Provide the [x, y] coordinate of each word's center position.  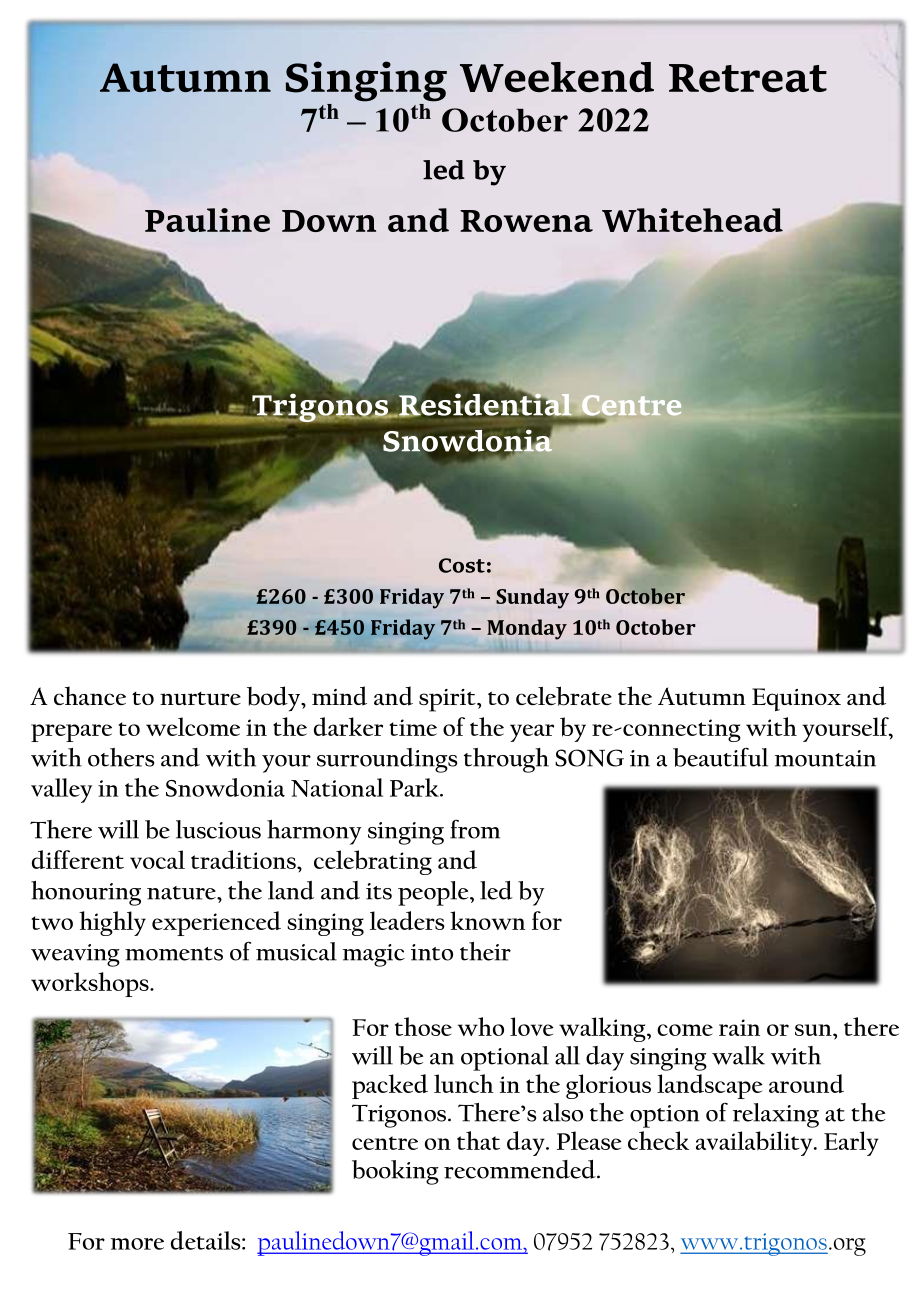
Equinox [796, 699]
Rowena [526, 221]
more [137, 1244]
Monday [527, 629]
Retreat [748, 78]
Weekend [557, 77]
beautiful [720, 757]
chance [90, 695]
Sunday [532, 598]
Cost [462, 565]
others [121, 757]
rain [739, 1027]
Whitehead [692, 220]
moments [174, 954]
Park [415, 787]
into [432, 952]
